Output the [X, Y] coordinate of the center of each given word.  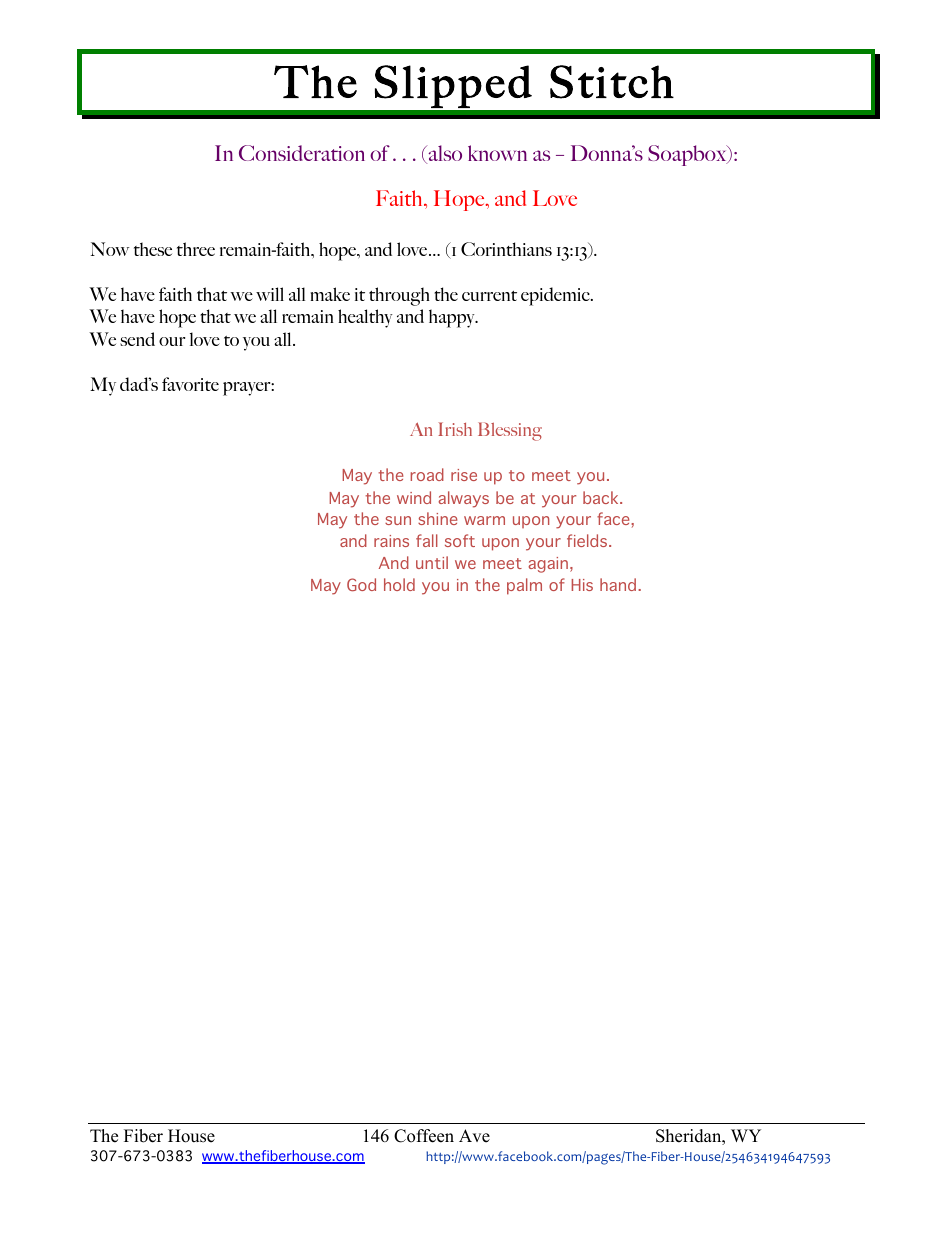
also [444, 154]
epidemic [556, 296]
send [137, 339]
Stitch [612, 82]
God [361, 585]
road [427, 474]
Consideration [302, 153]
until [432, 562]
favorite [190, 384]
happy [453, 318]
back [602, 497]
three [196, 249]
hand [618, 584]
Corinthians [506, 249]
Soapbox [688, 155]
